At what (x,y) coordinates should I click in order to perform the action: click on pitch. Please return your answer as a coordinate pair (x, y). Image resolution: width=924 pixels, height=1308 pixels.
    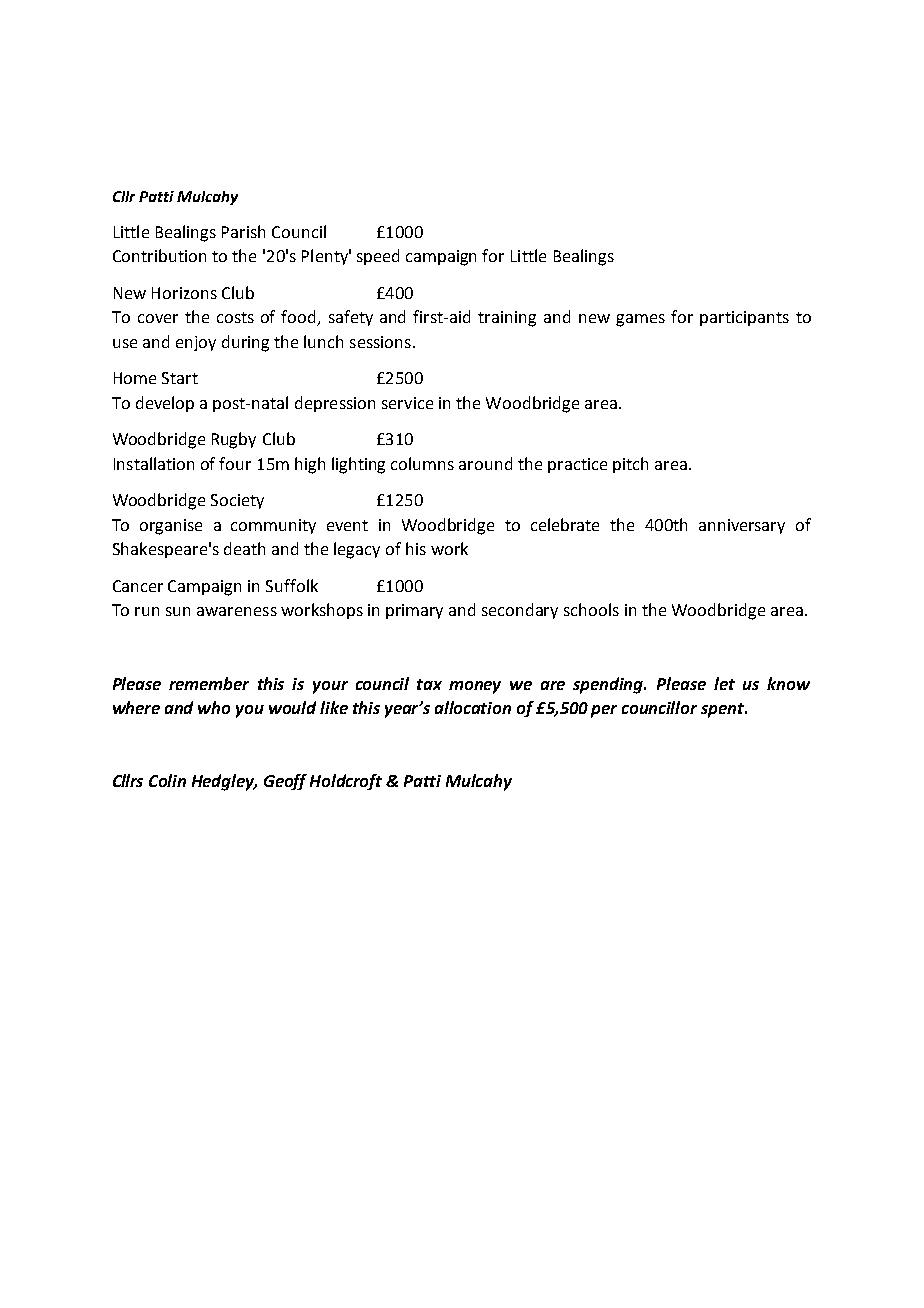
    Looking at the image, I should click on (630, 465).
